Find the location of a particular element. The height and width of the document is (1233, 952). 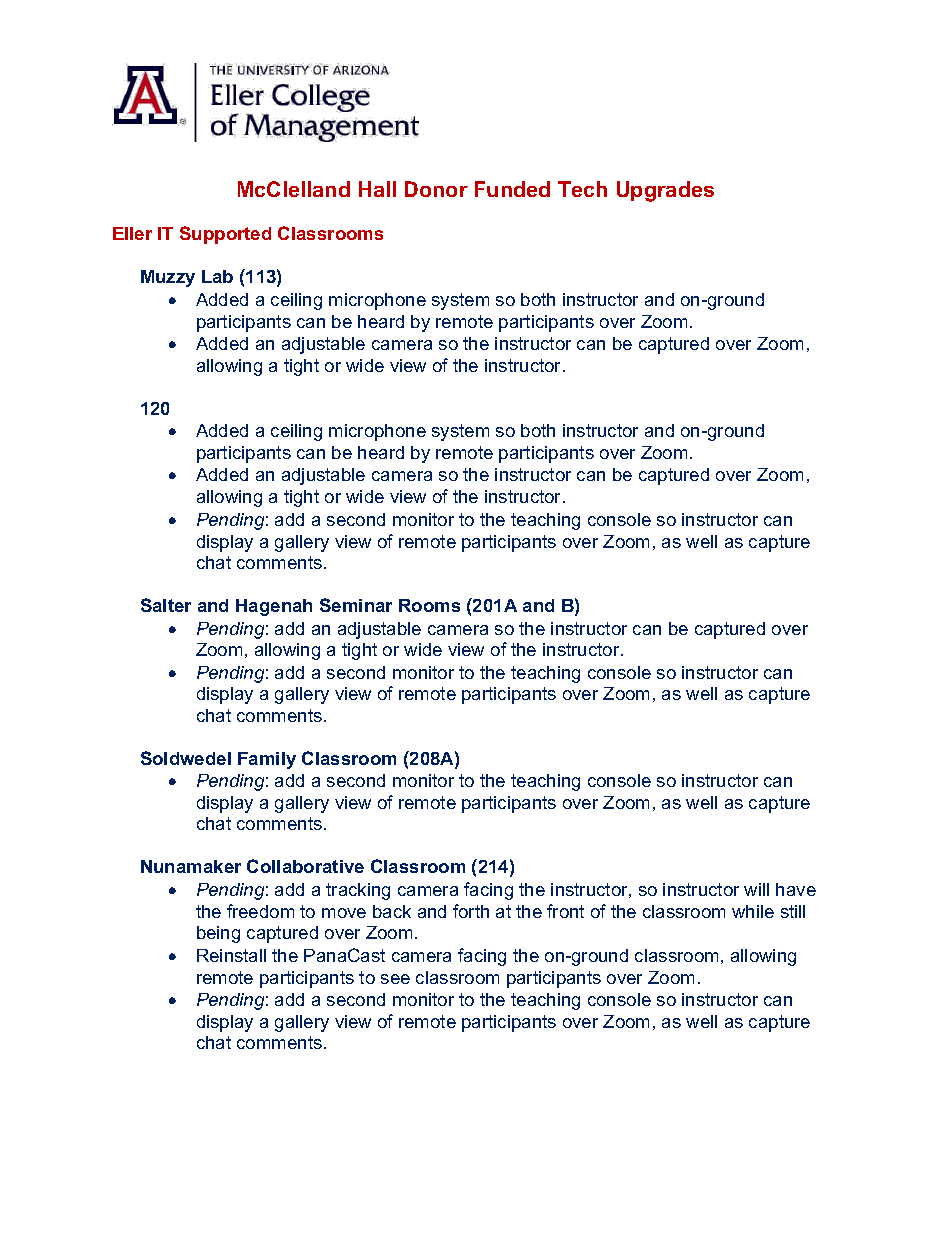

Upgrades is located at coordinates (665, 191).
